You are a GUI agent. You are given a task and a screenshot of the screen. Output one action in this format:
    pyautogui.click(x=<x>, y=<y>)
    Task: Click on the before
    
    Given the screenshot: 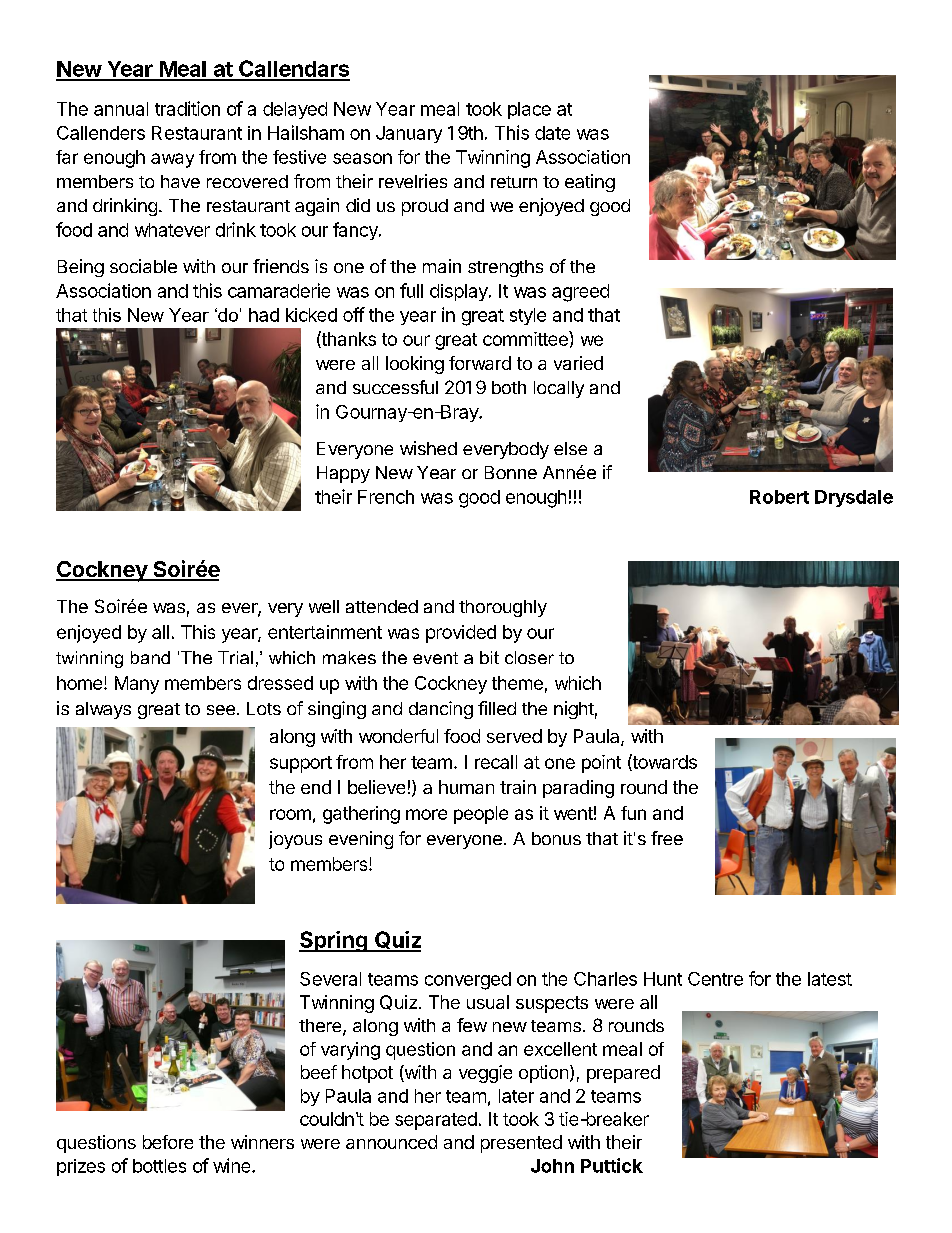 What is the action you would take?
    pyautogui.click(x=168, y=1142)
